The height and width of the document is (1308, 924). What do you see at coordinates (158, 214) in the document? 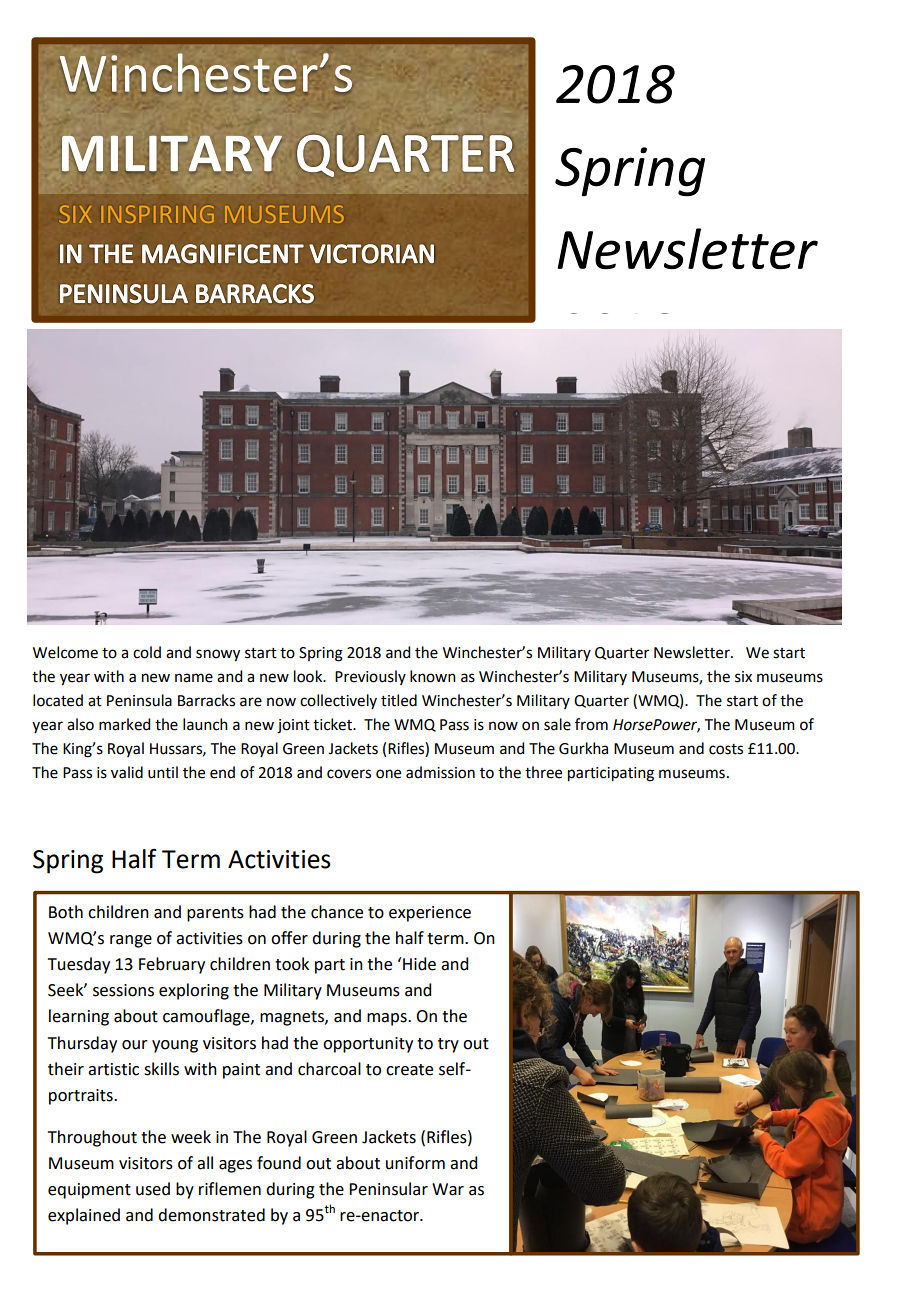
I see `INSPIRING` at bounding box center [158, 214].
